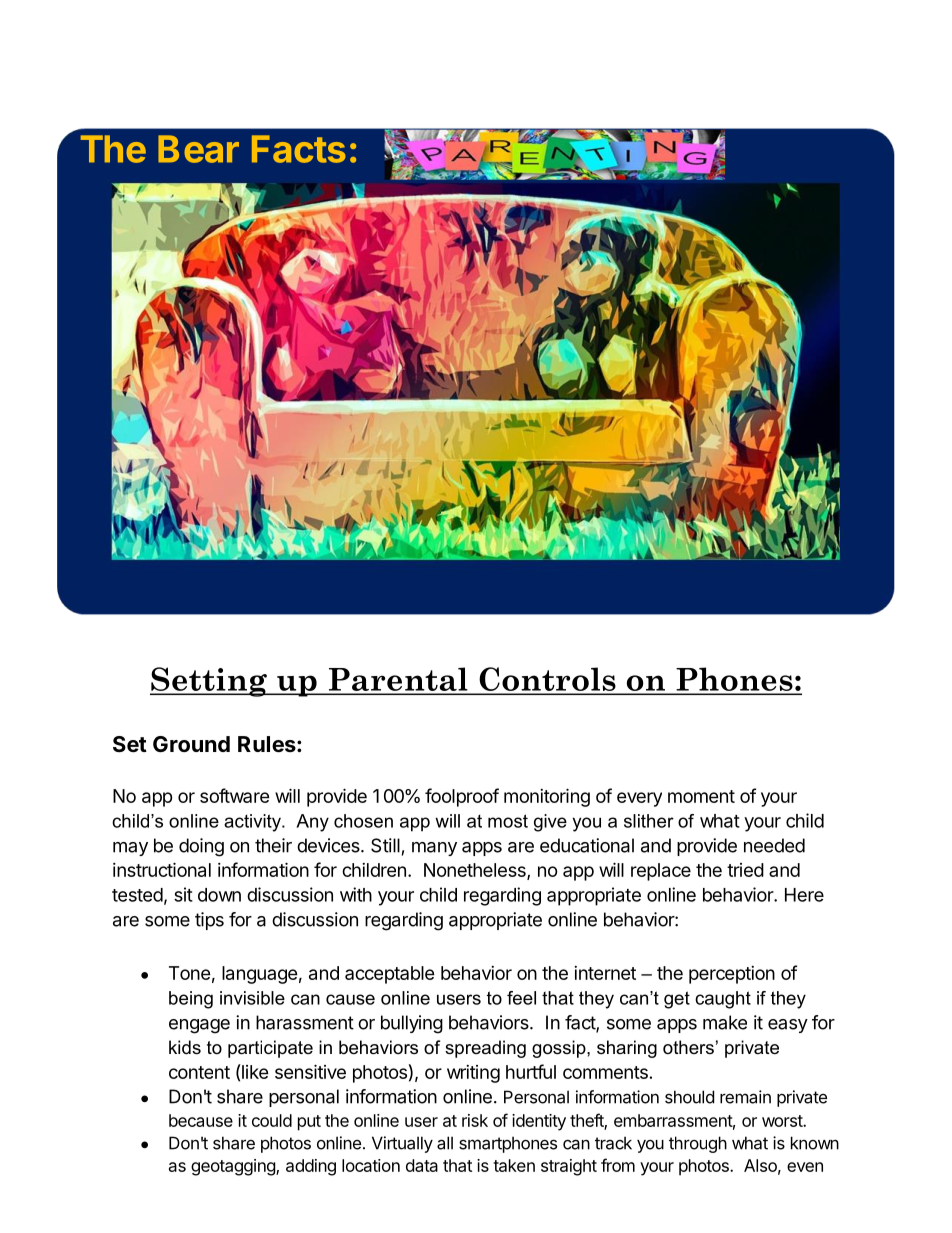 The image size is (952, 1233). What do you see at coordinates (219, 895) in the document?
I see `down` at bounding box center [219, 895].
